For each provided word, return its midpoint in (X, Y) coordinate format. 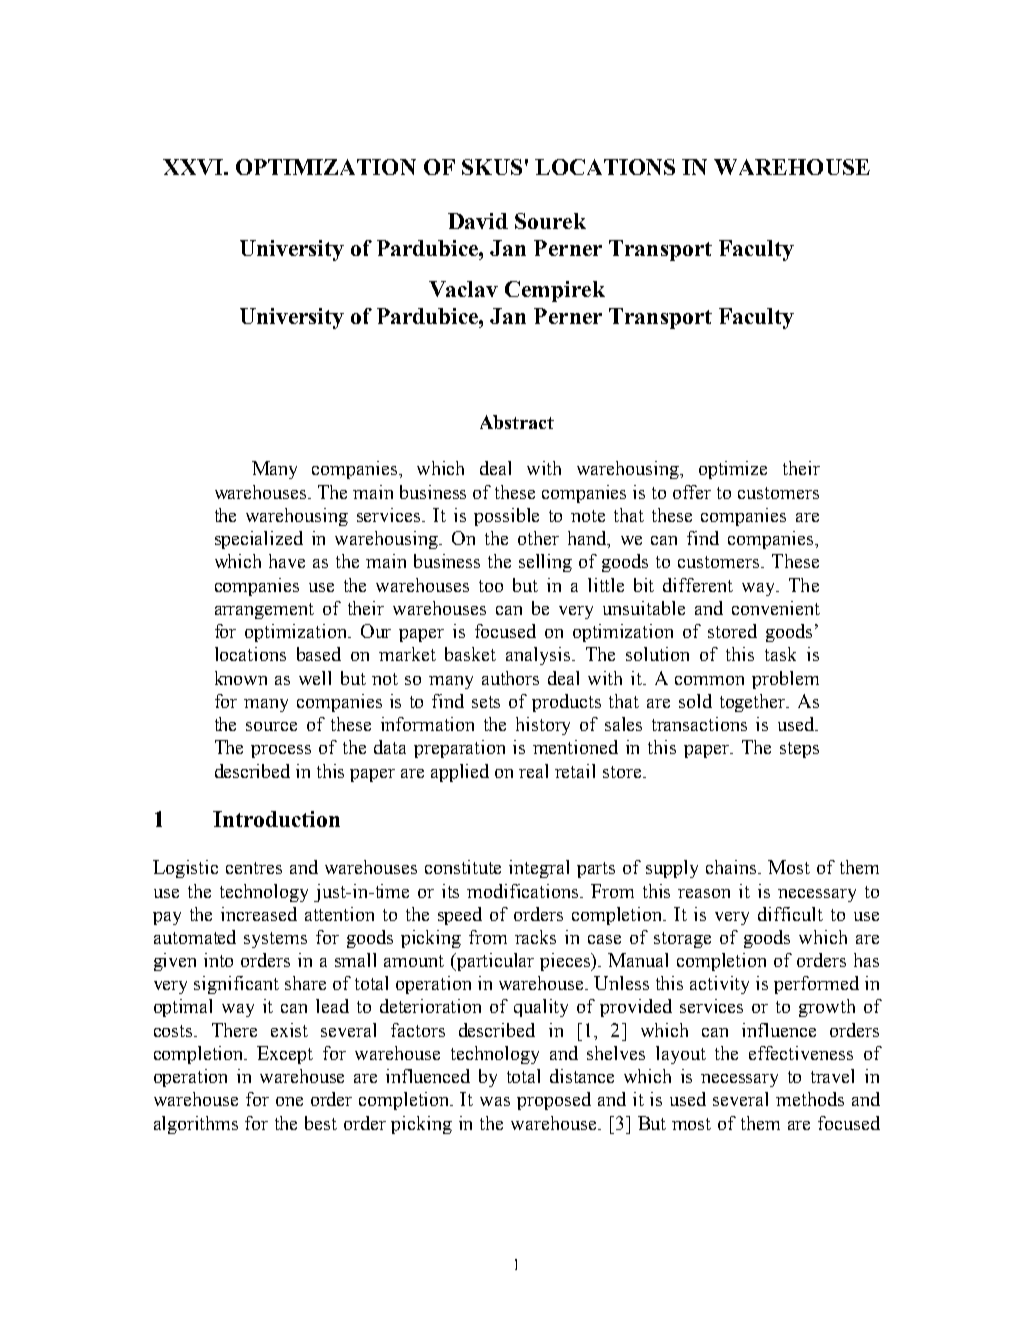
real (533, 771)
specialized (259, 540)
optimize (733, 470)
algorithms (196, 1125)
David (478, 221)
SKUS (492, 167)
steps (799, 750)
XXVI (194, 167)
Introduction (276, 819)
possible (506, 517)
